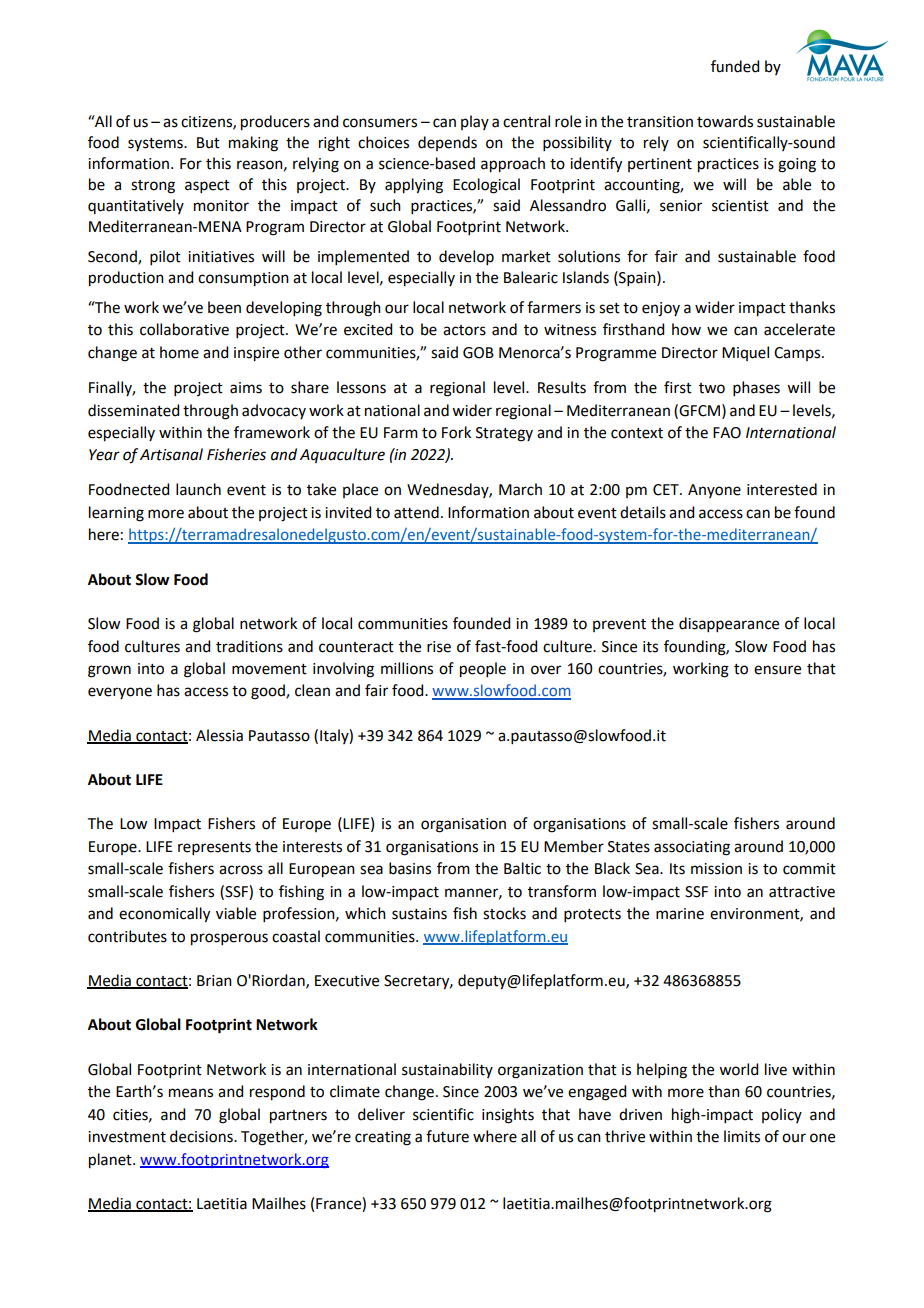 Image resolution: width=924 pixels, height=1308 pixels. Describe the element at coordinates (742, 1136) in the screenshot. I see `limits` at that location.
